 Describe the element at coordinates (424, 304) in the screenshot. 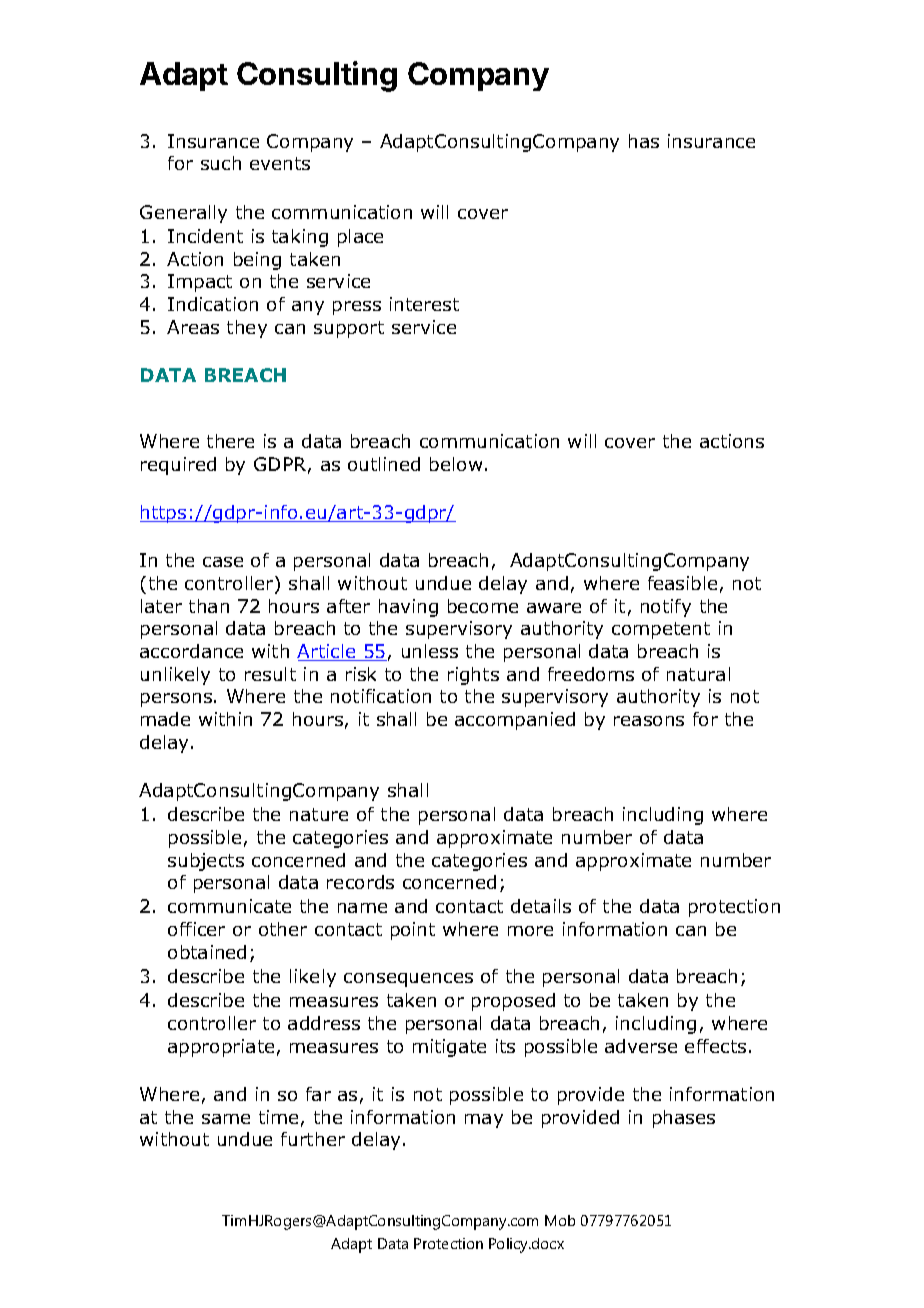

I see `interest` at that location.
